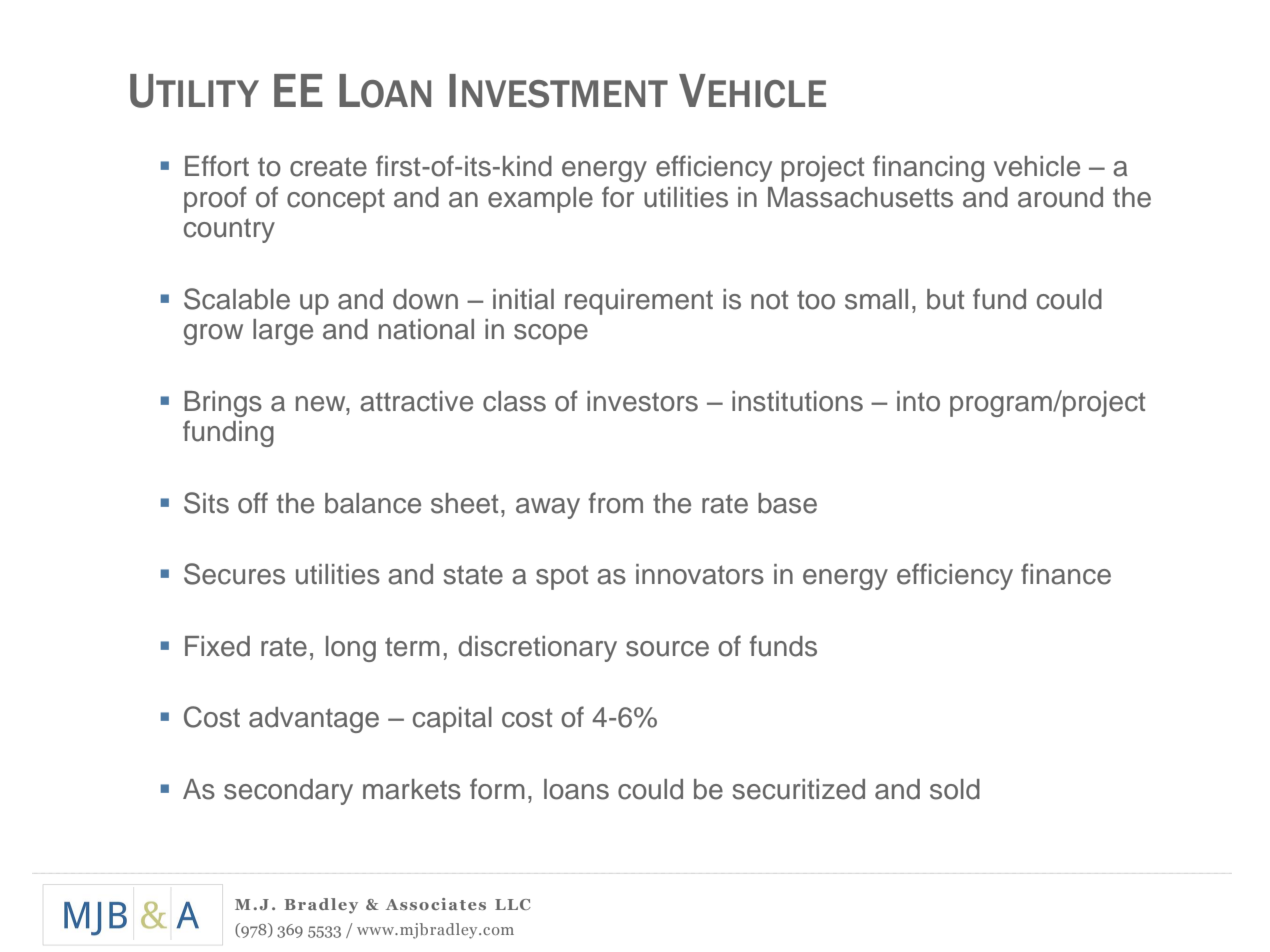 The width and height of the document is (1270, 952). I want to click on off, so click(253, 503).
